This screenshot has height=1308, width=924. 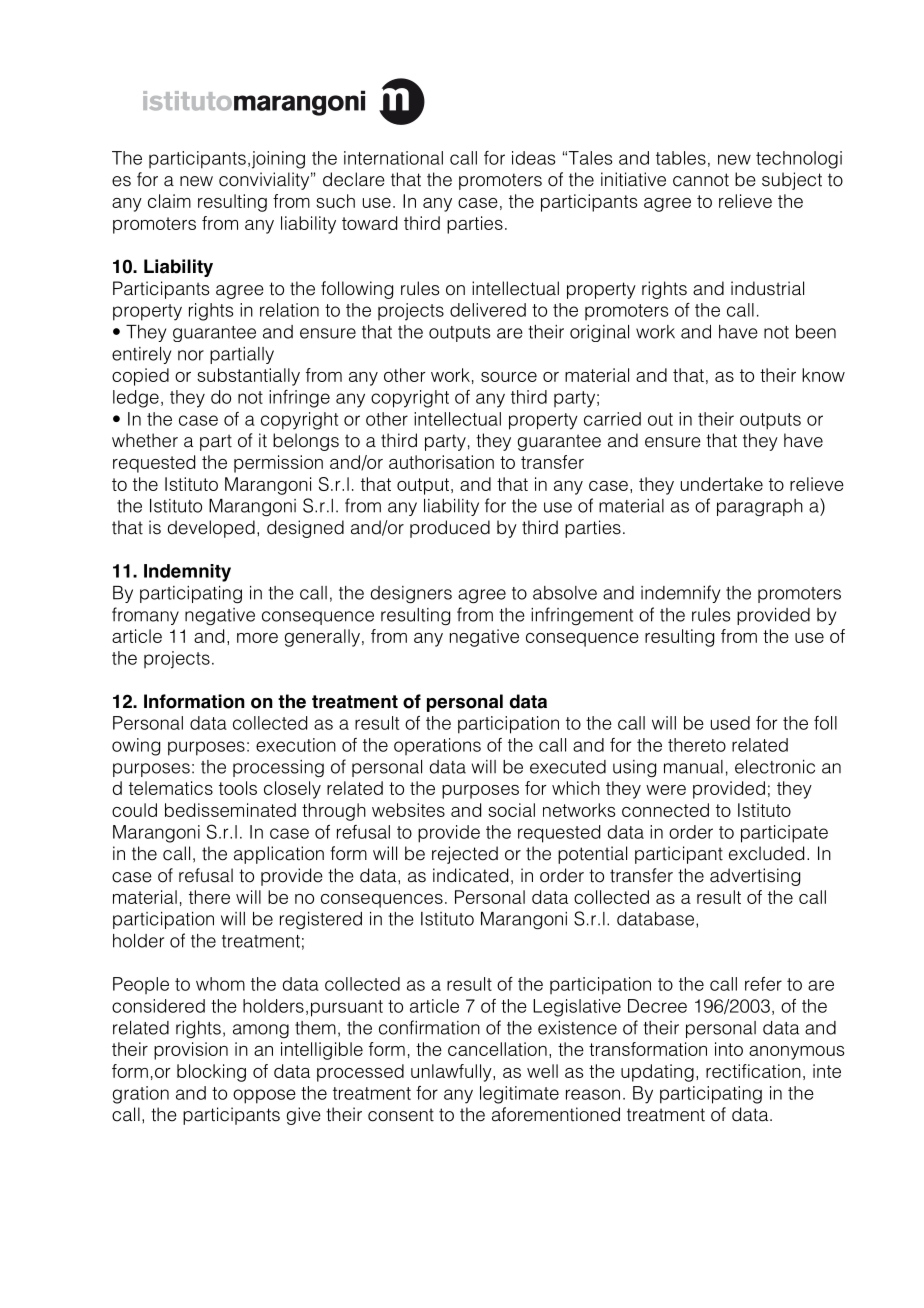 What do you see at coordinates (257, 638) in the screenshot?
I see `more` at bounding box center [257, 638].
